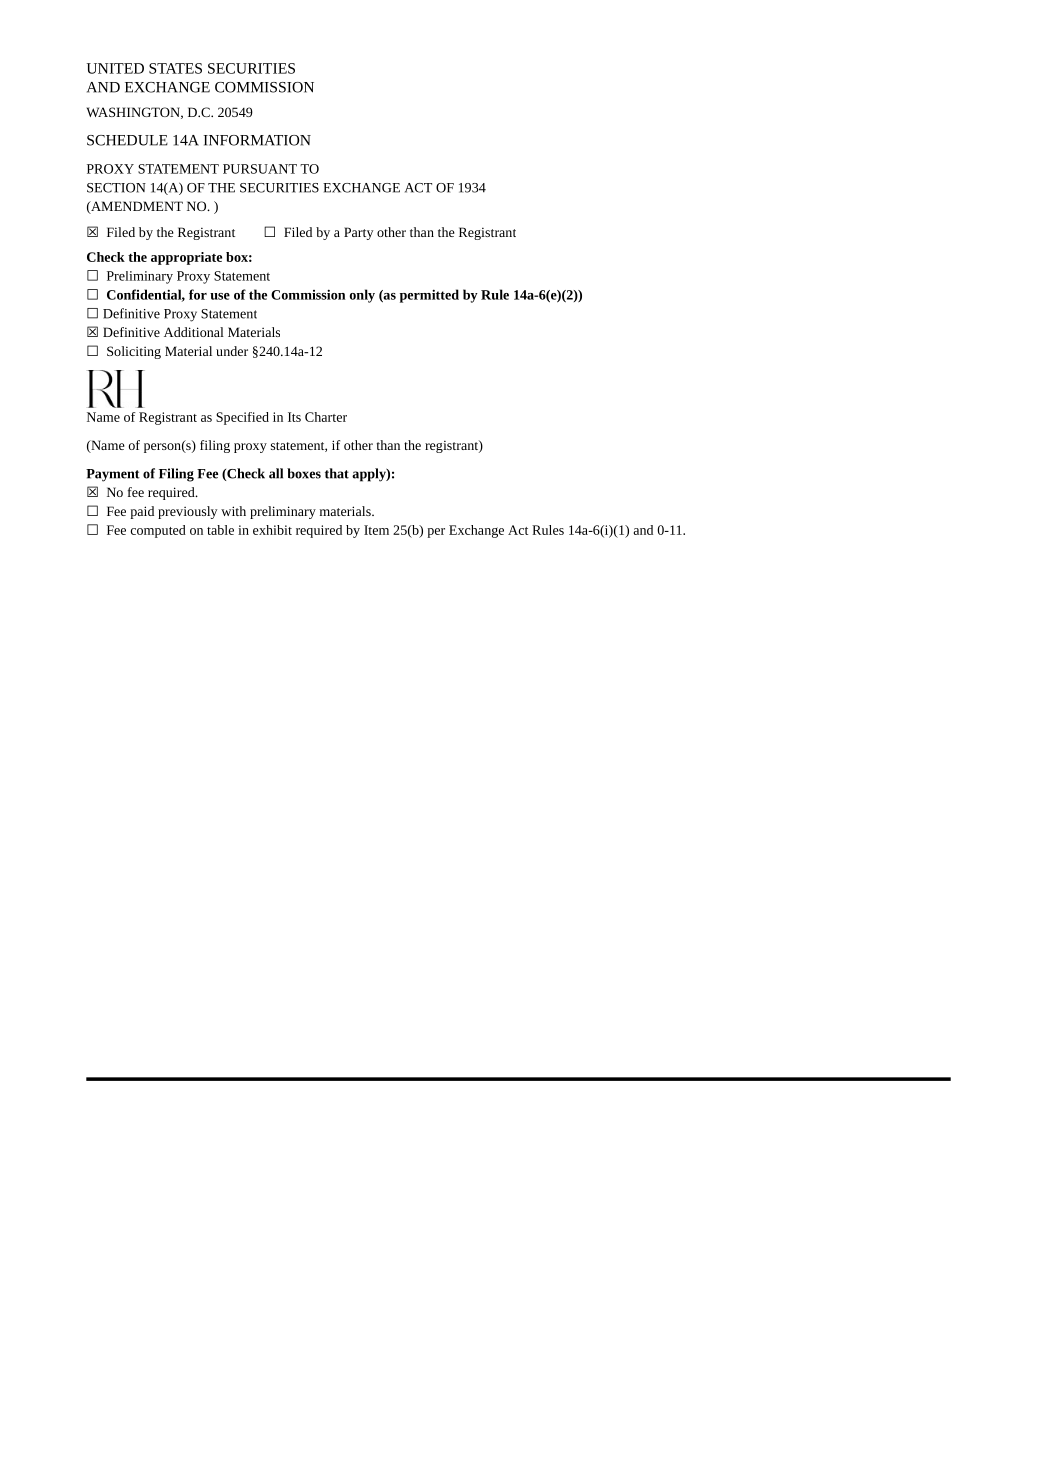 This screenshot has width=1038, height=1468. I want to click on PURSUANT, so click(260, 169).
